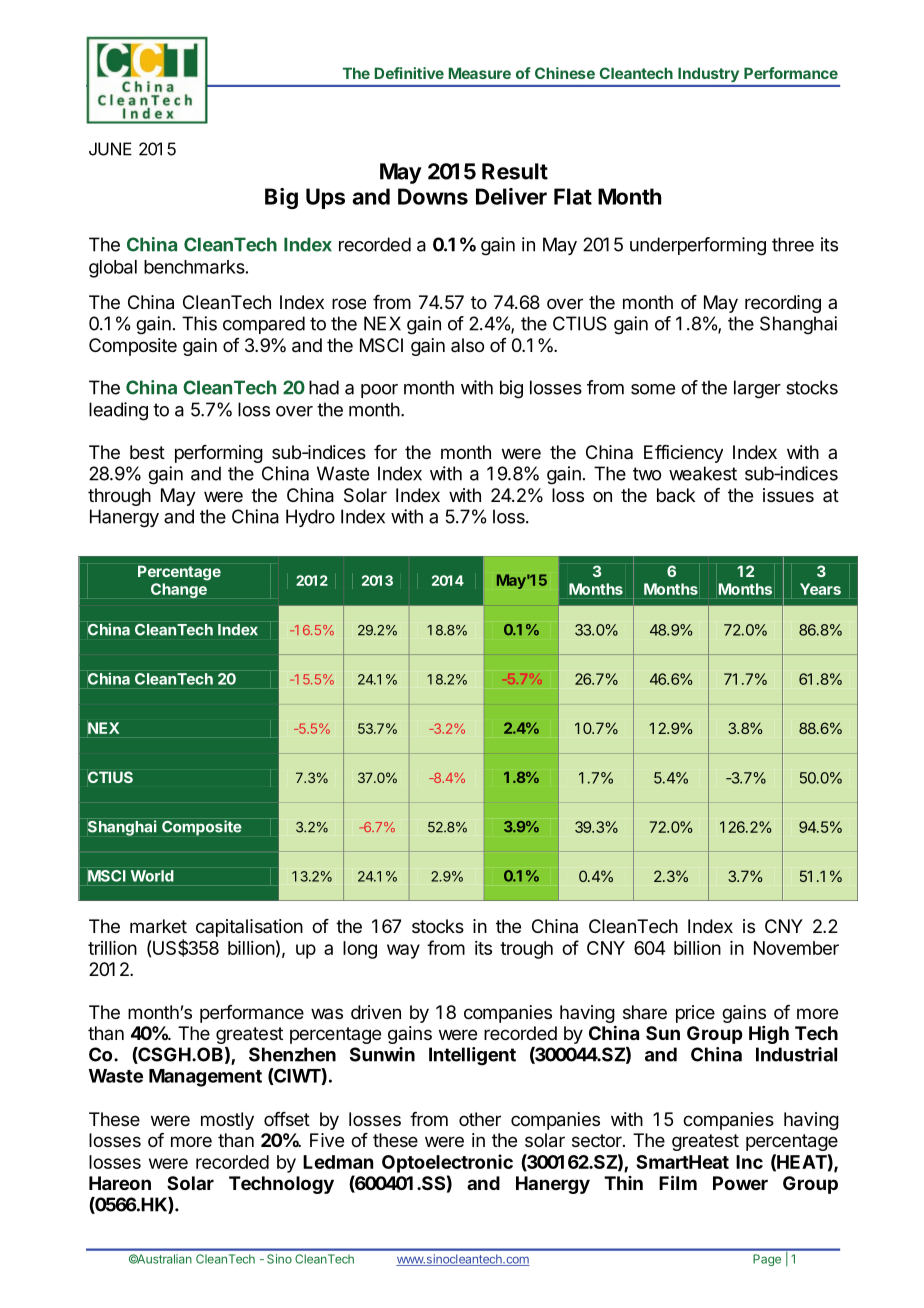 This document has height=1308, width=924. Describe the element at coordinates (703, 473) in the document. I see `weakest` at that location.
